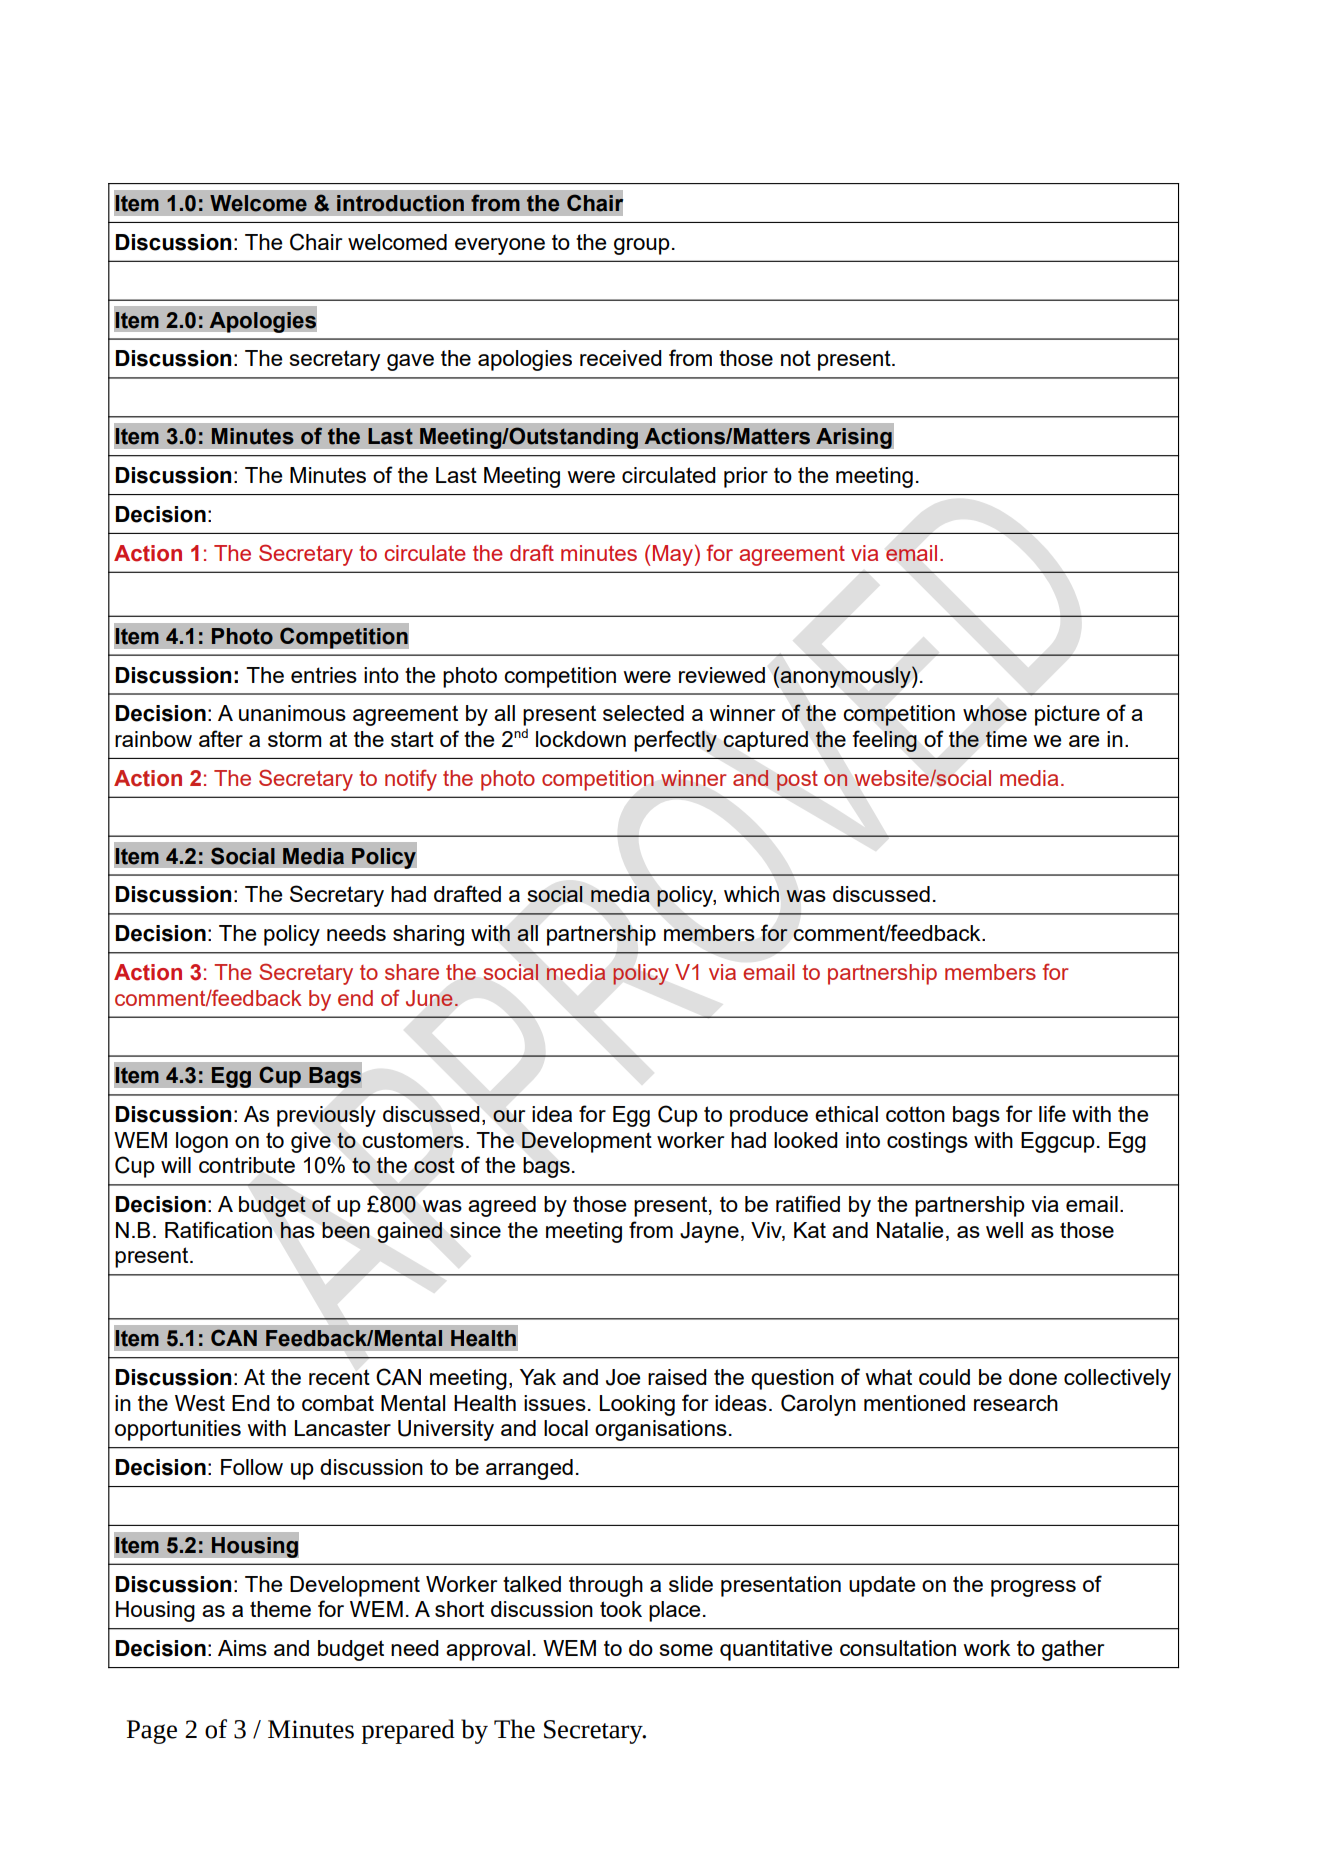  I want to click on selected, so click(643, 713).
